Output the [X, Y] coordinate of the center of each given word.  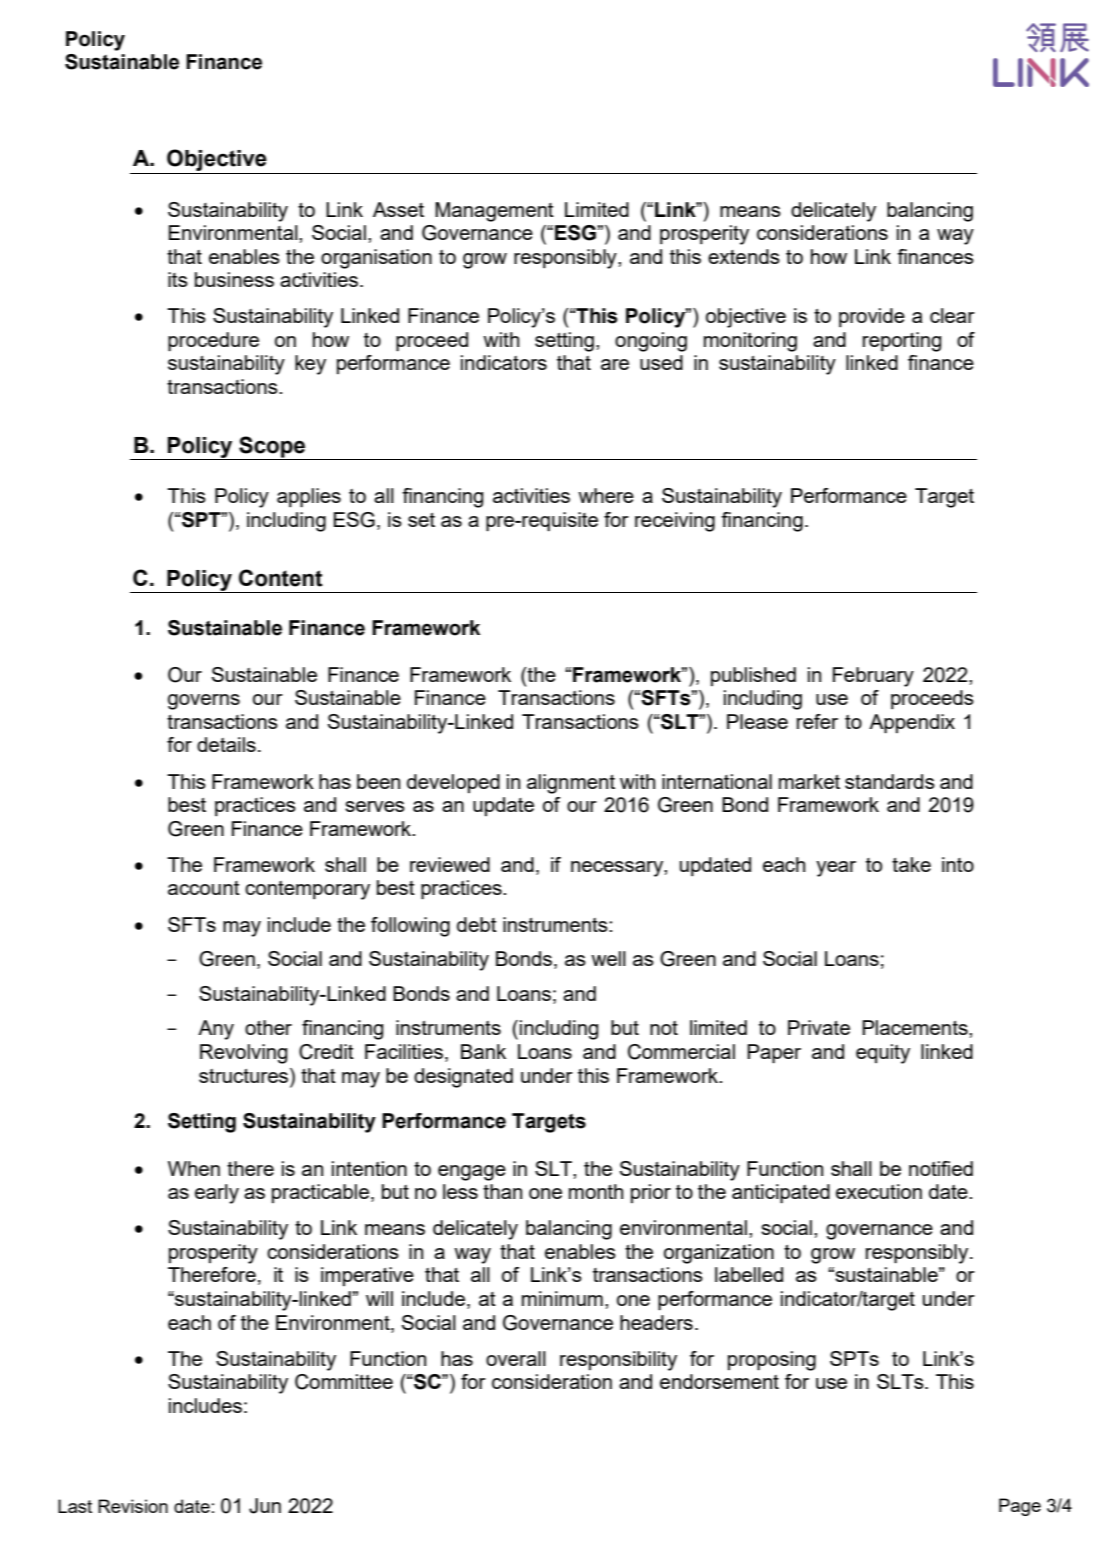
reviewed [450, 864]
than [502, 1191]
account [204, 888]
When [194, 1168]
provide [872, 317]
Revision [133, 1506]
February [873, 677]
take [911, 864]
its [178, 279]
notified [941, 1168]
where [606, 495]
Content [281, 578]
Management [494, 212]
